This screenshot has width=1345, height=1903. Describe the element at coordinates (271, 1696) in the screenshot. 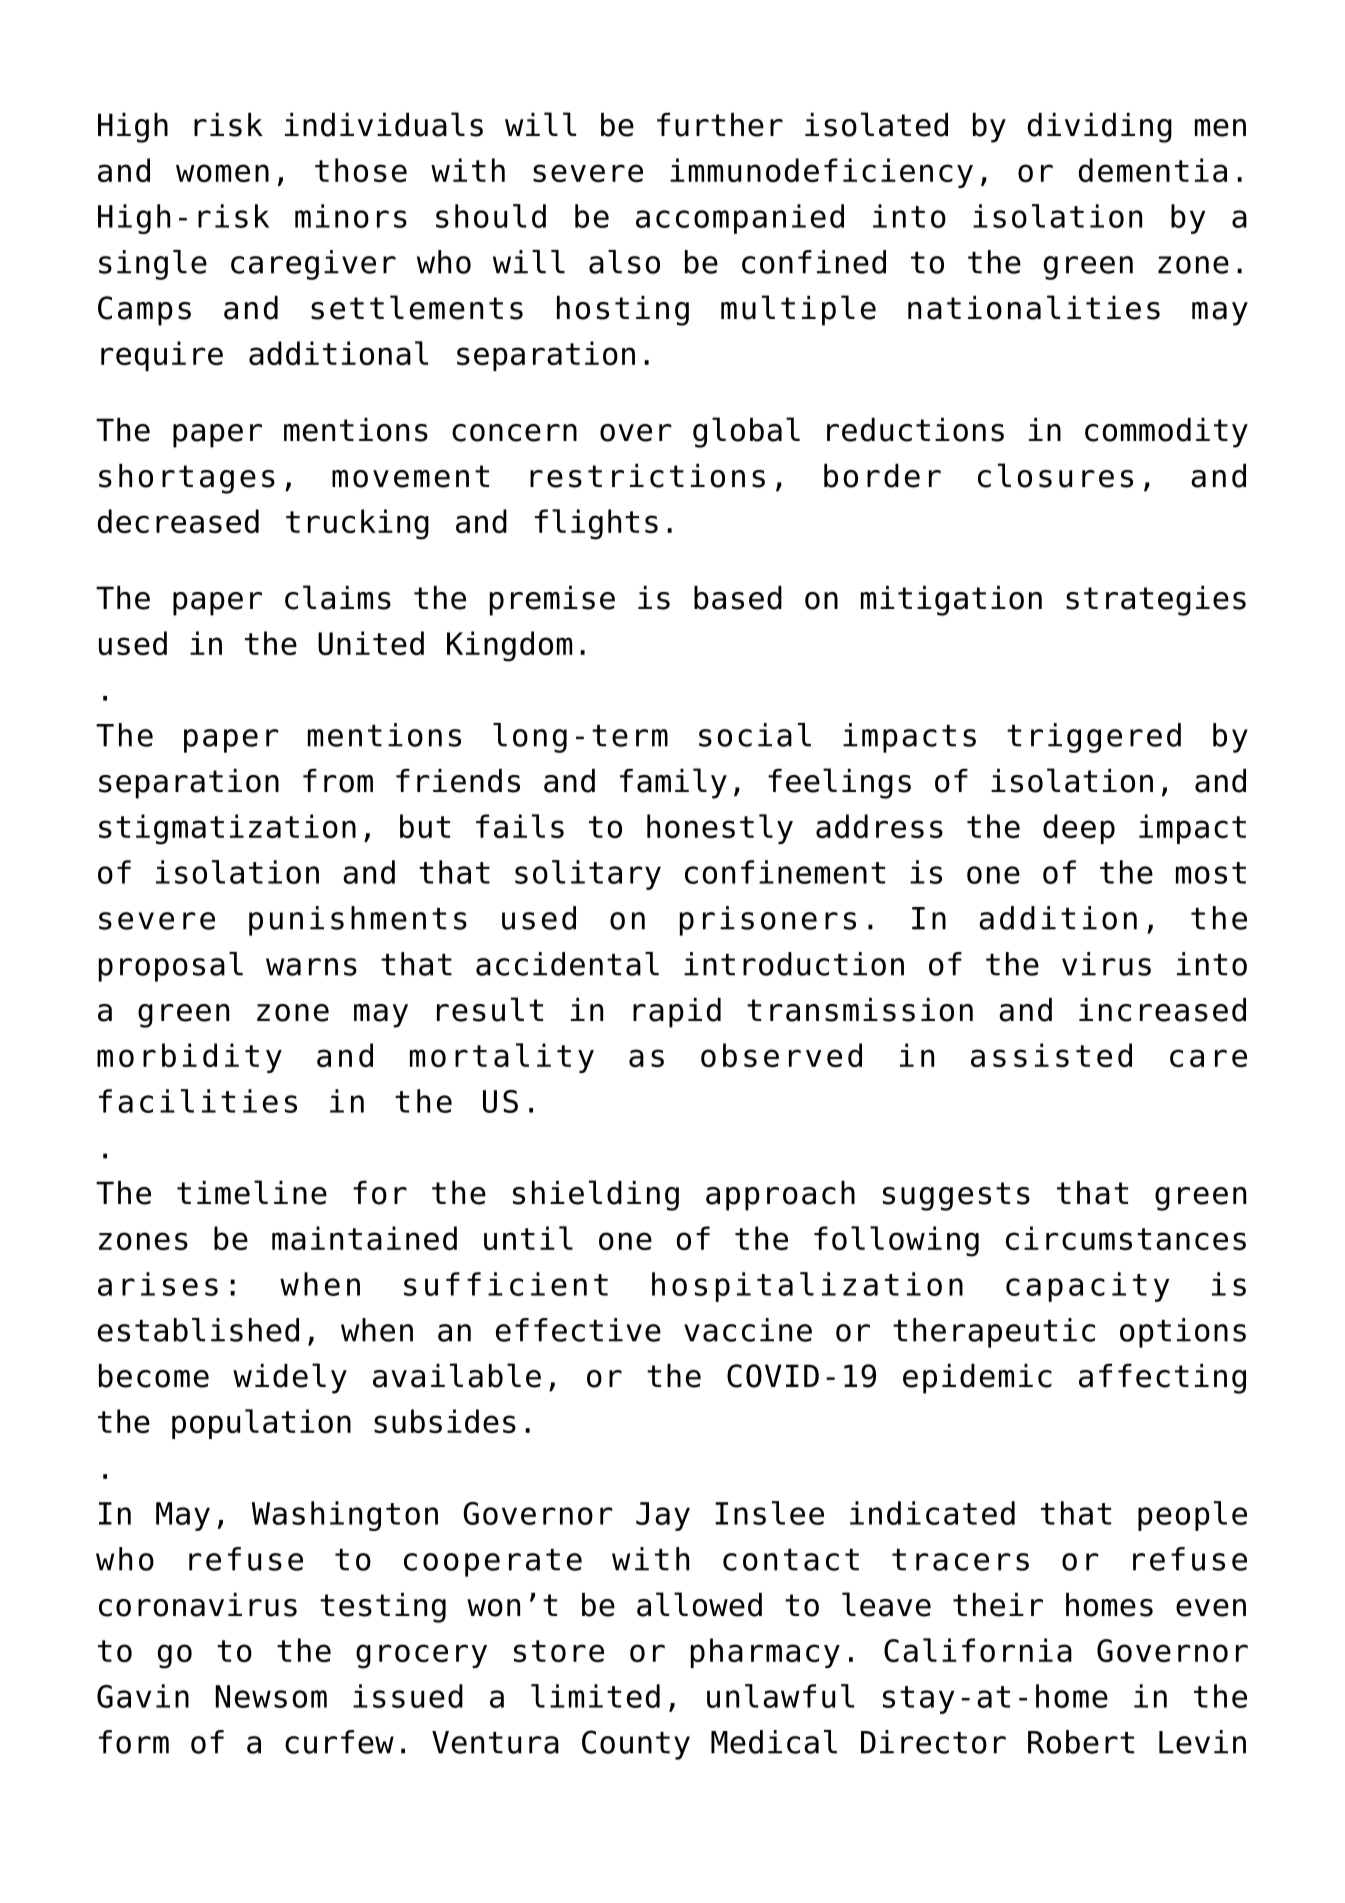

I see `Newsom` at that location.
